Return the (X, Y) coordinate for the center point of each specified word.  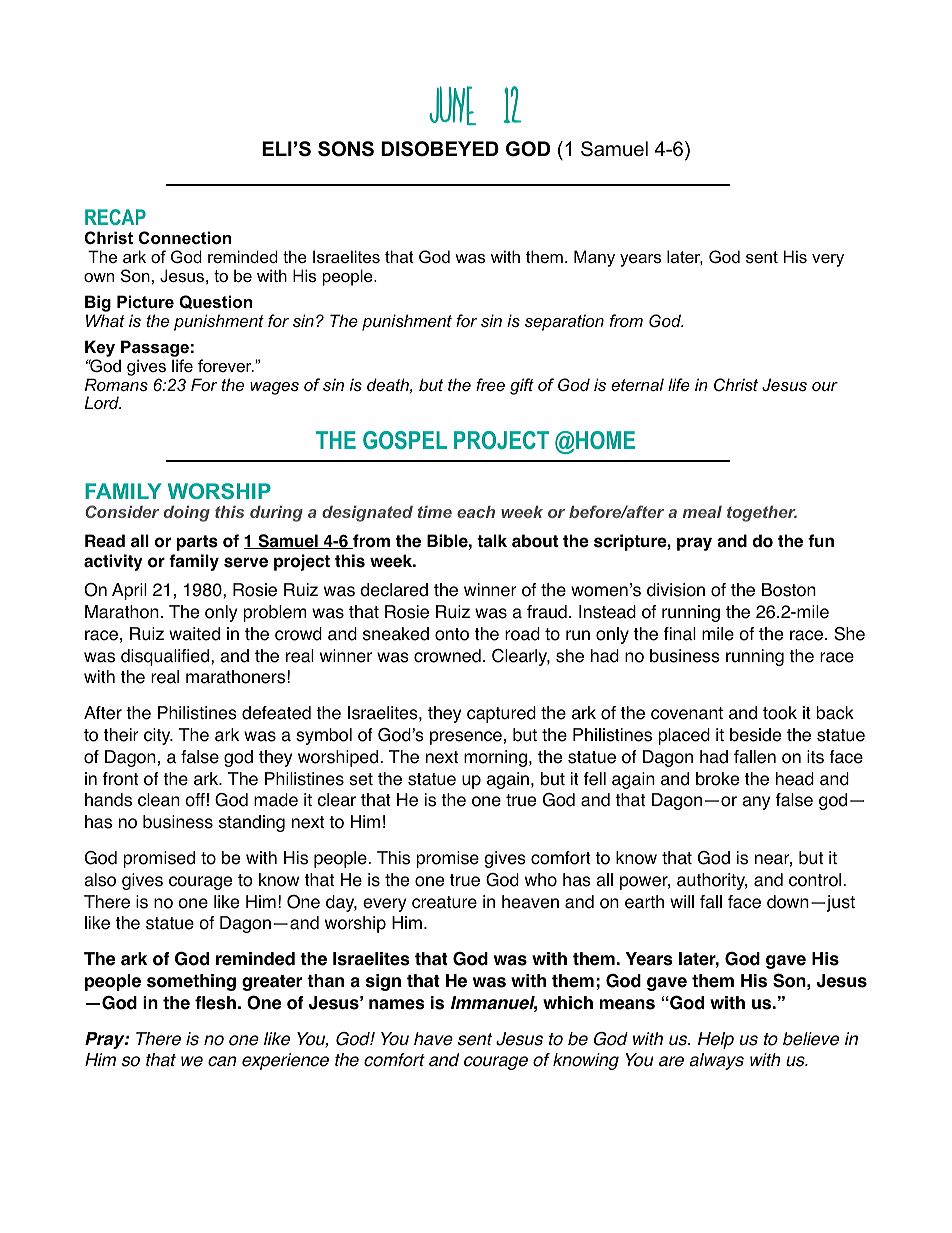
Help (716, 1040)
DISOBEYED (440, 149)
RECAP (115, 217)
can (222, 1061)
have (433, 1039)
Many (594, 258)
